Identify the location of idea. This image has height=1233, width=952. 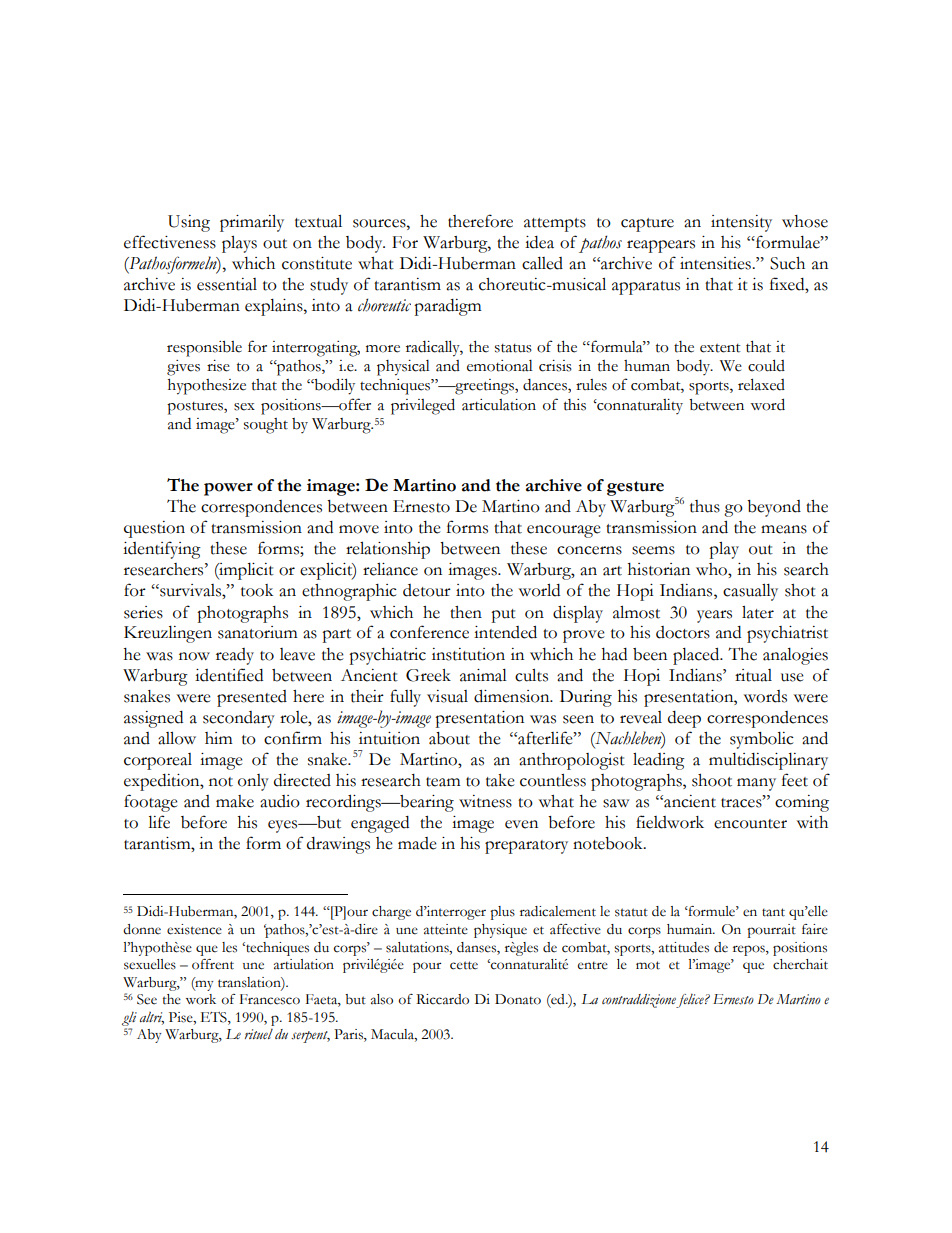
(539, 242).
